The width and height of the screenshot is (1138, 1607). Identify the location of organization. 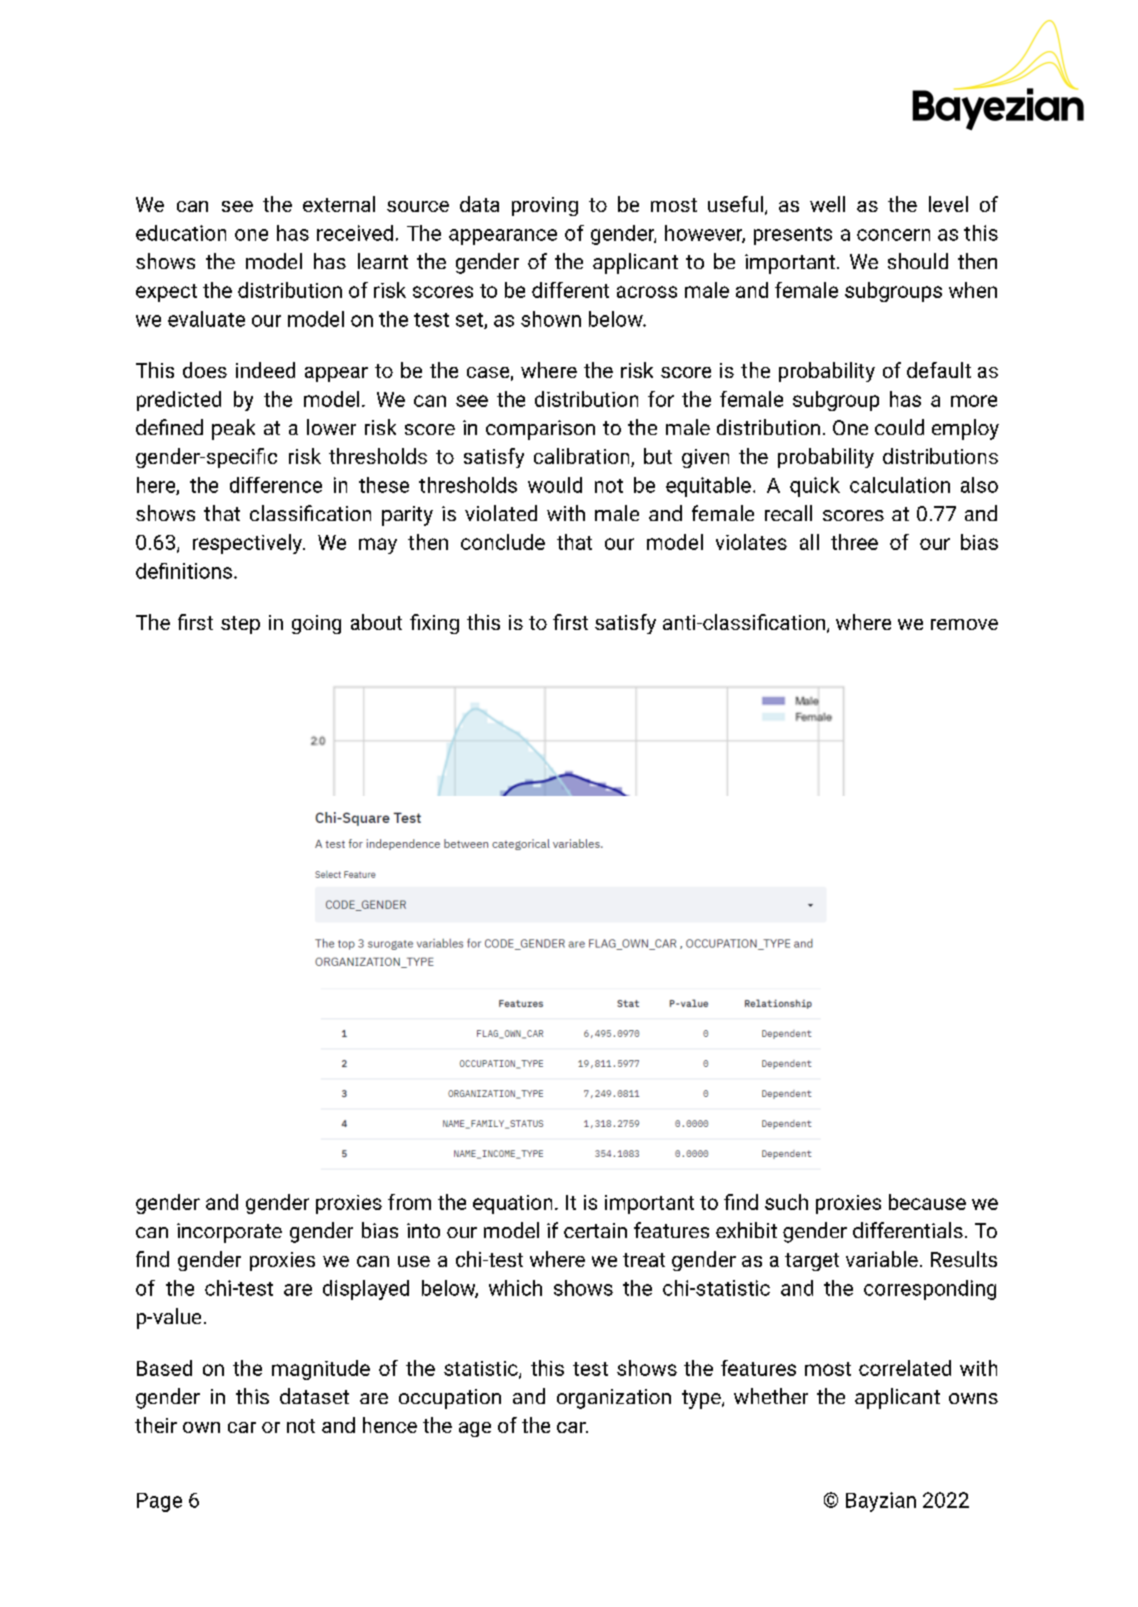
(614, 1399).
